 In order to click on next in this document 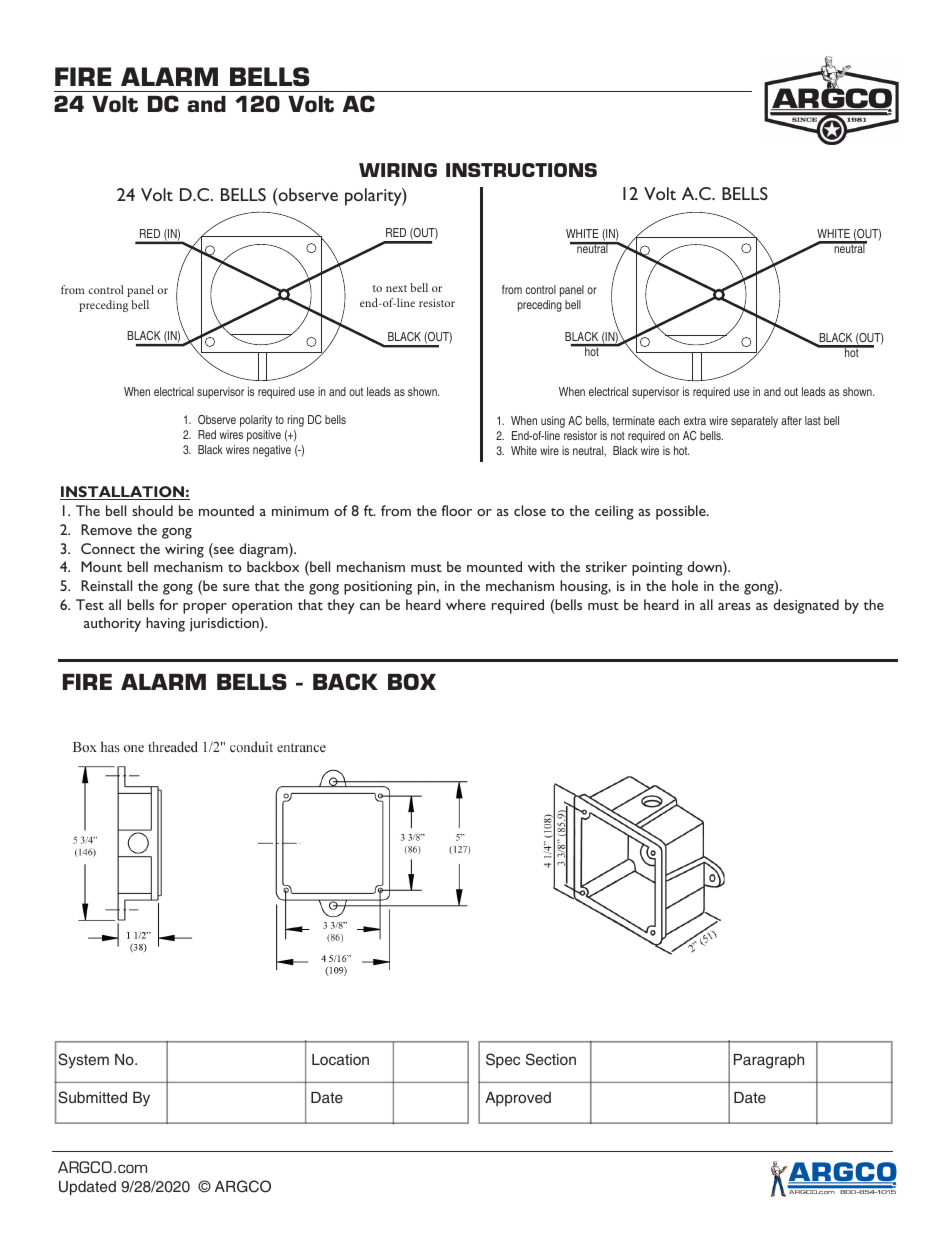, I will do `click(396, 288)`.
